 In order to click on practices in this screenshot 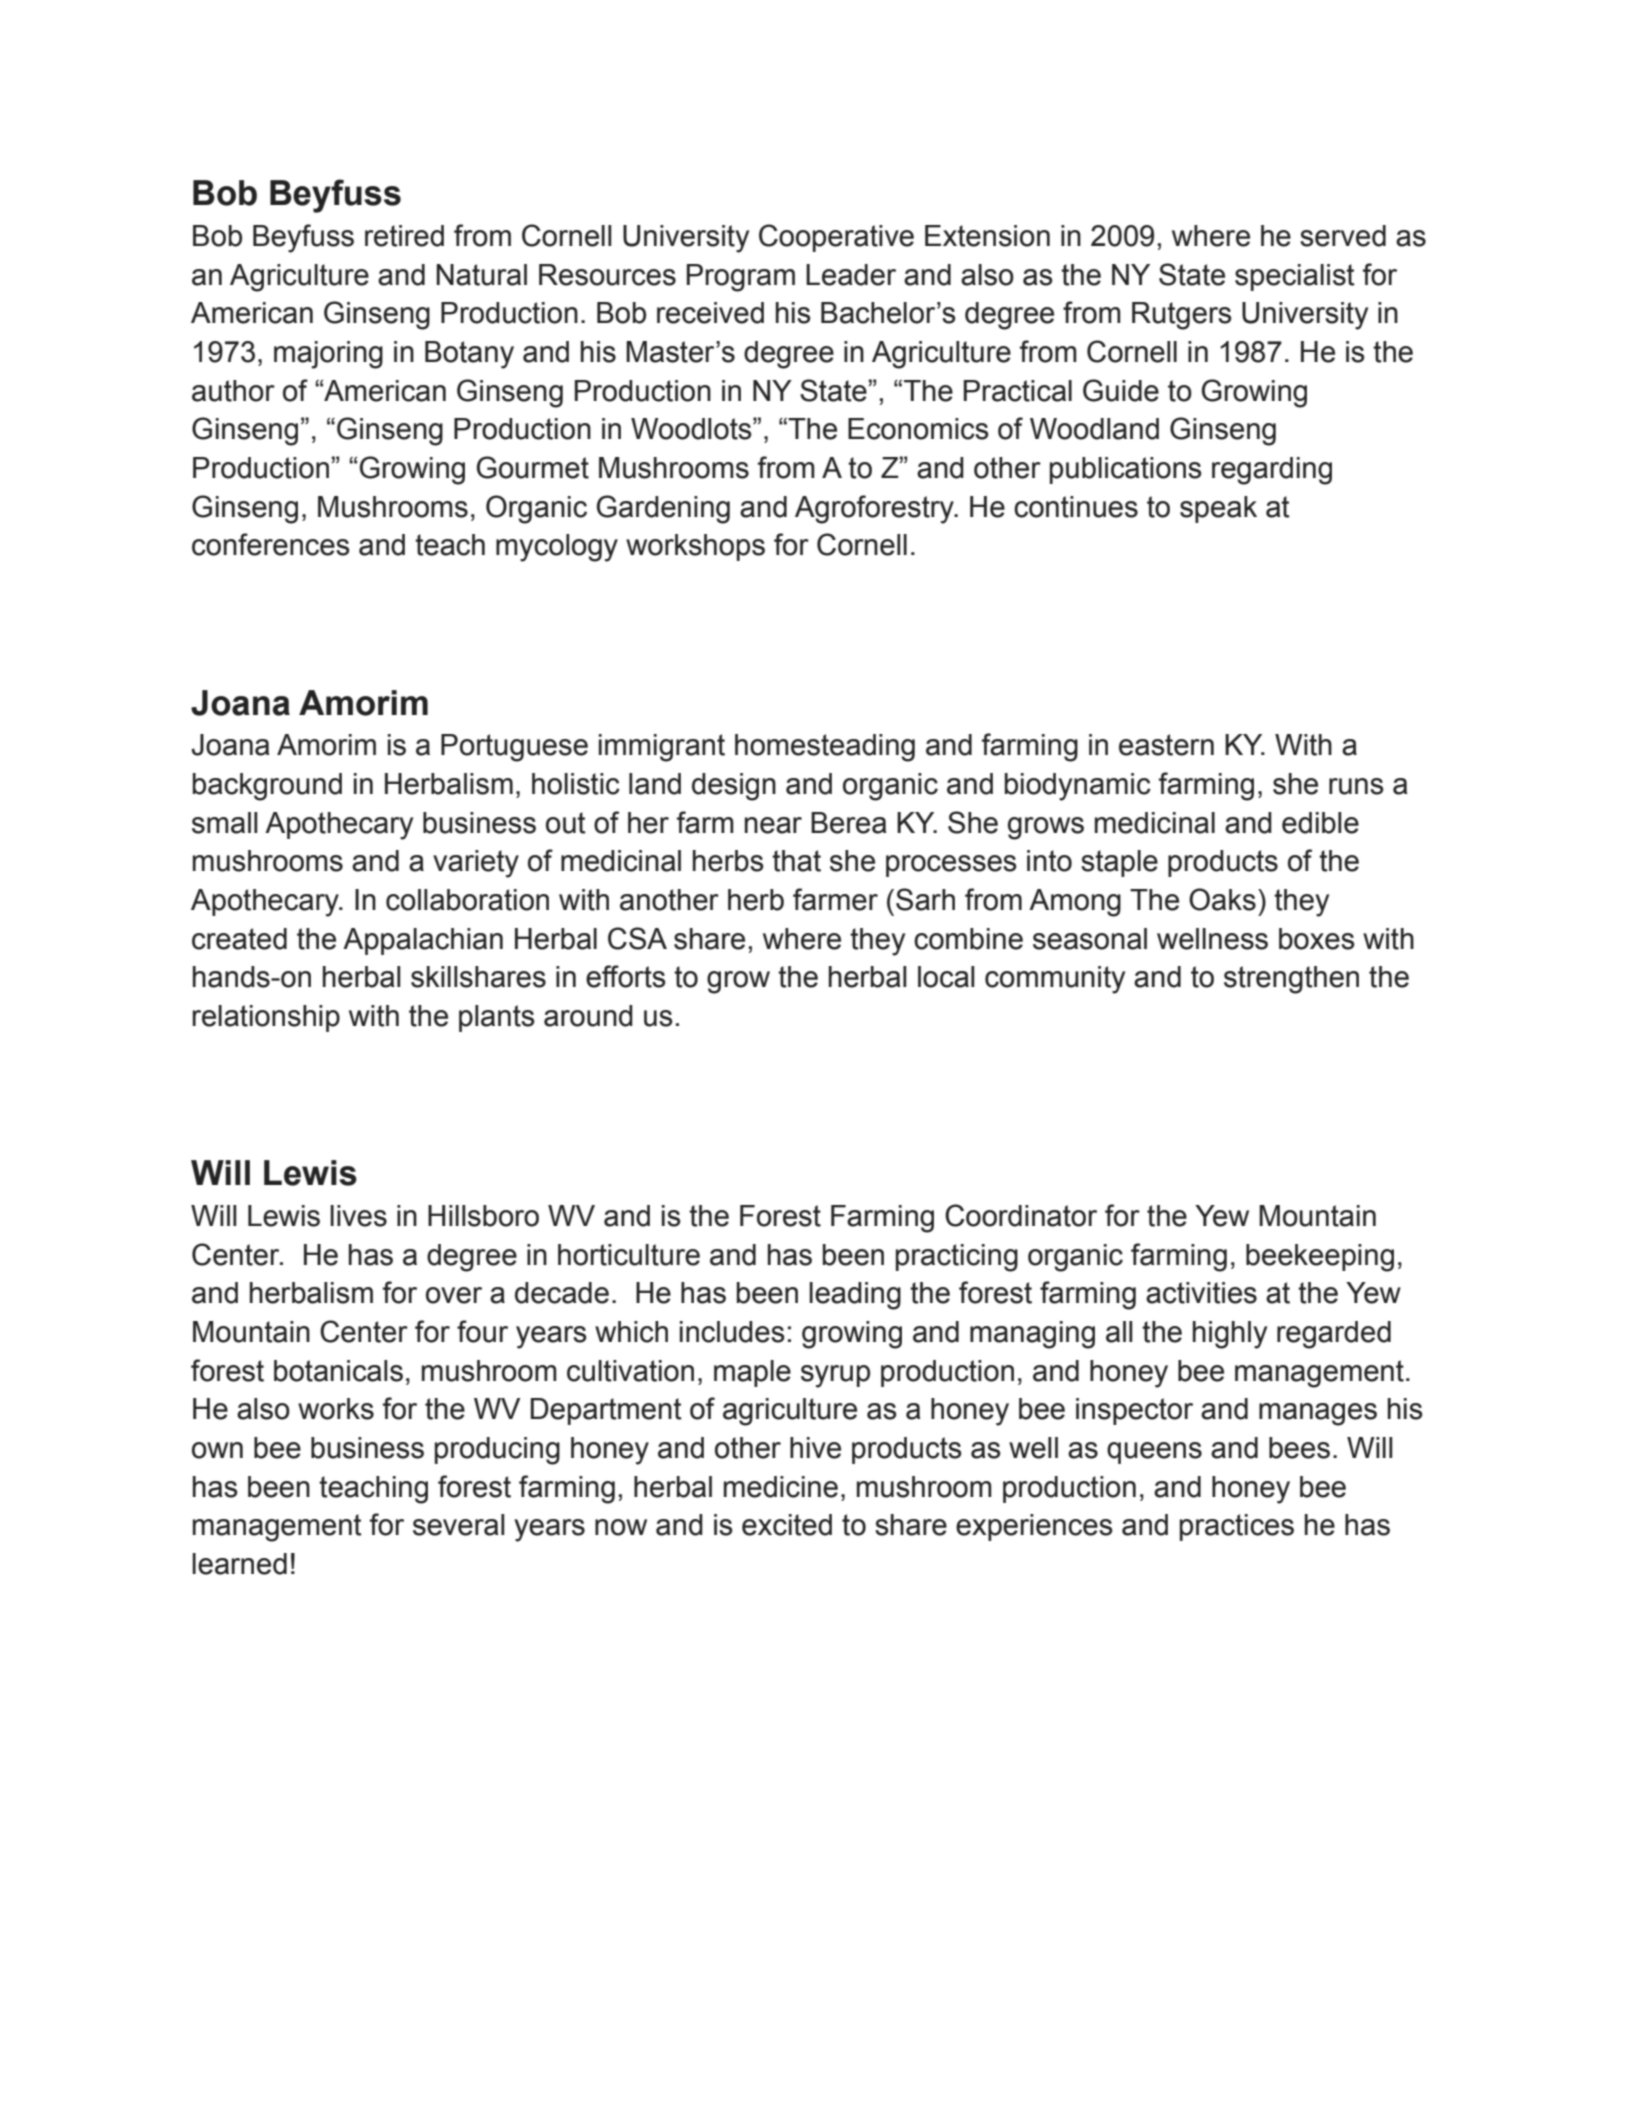, I will do `click(1237, 1527)`.
